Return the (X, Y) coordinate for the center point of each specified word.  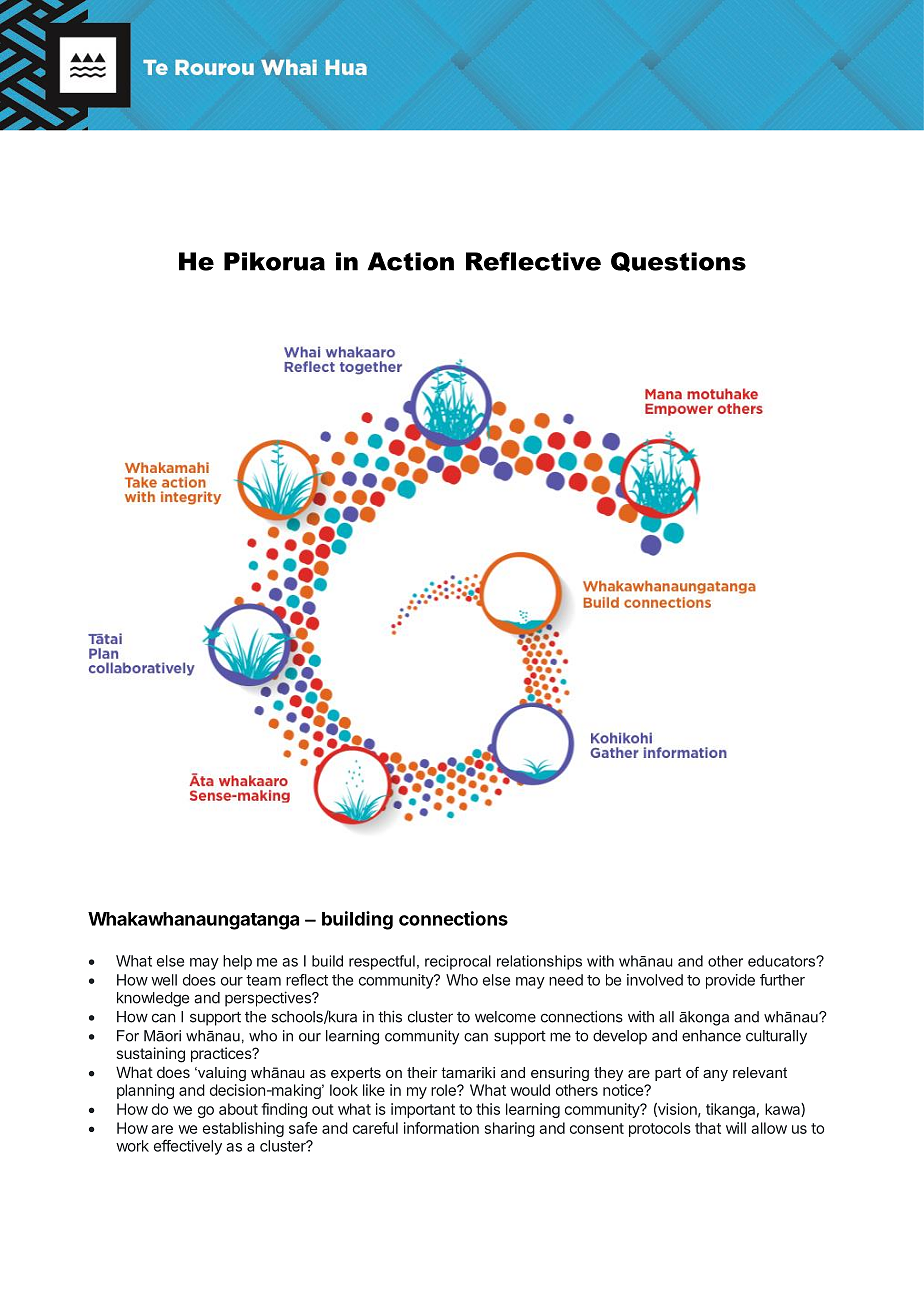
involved (655, 980)
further (782, 980)
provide (730, 981)
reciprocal (458, 962)
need (566, 980)
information (441, 1128)
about (238, 1109)
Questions (678, 262)
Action (411, 261)
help (237, 962)
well (164, 980)
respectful (382, 962)
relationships (539, 962)
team (263, 980)
